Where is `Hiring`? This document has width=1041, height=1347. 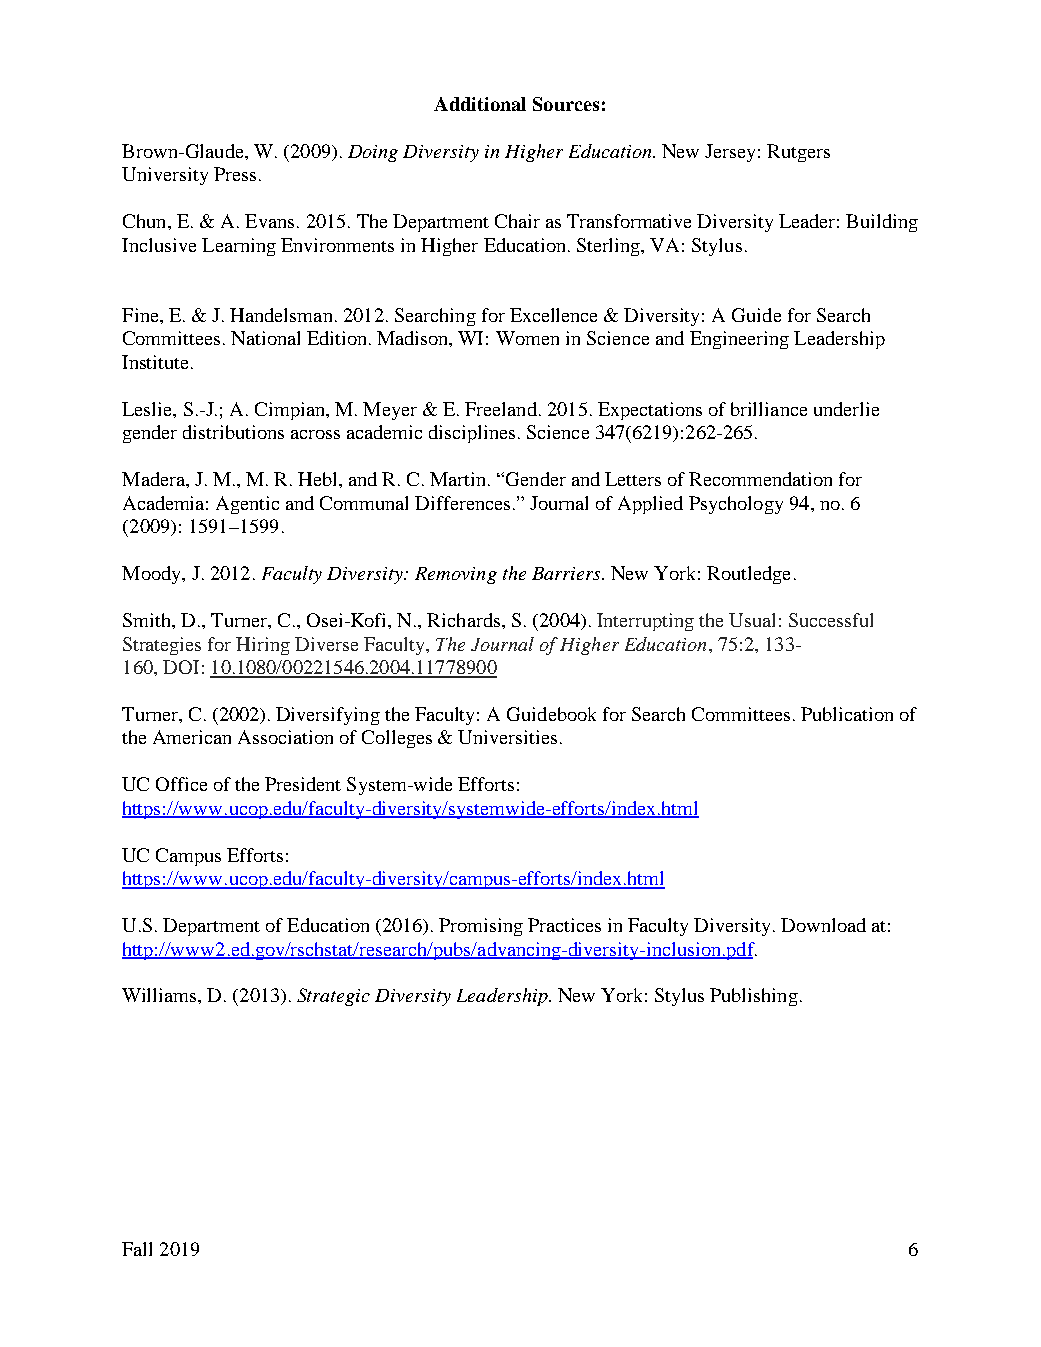 Hiring is located at coordinates (263, 646).
